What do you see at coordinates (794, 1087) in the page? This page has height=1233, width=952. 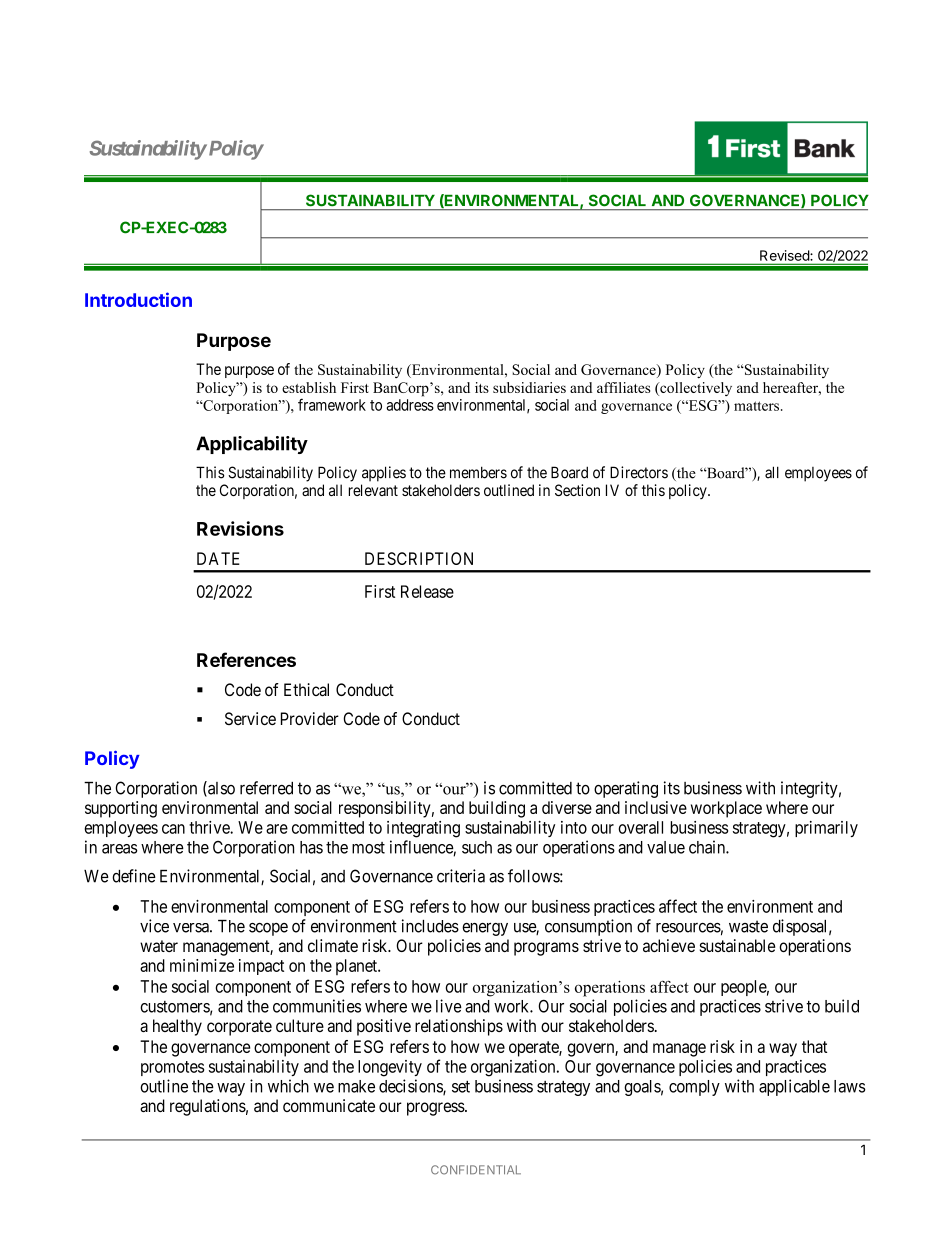 I see `applicable` at bounding box center [794, 1087].
